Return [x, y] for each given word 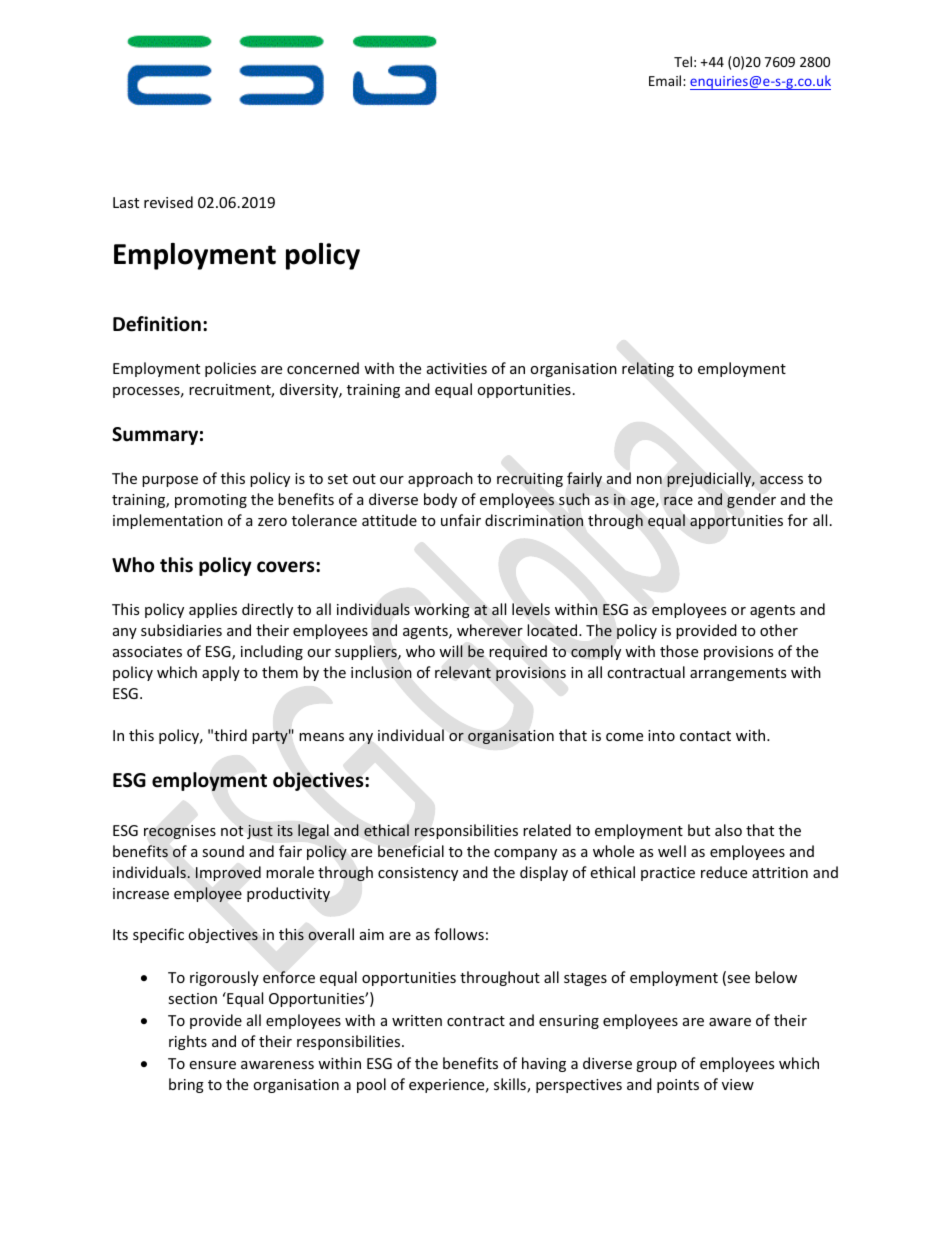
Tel [683, 61]
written [417, 1020]
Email [666, 80]
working [442, 610]
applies [213, 610]
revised [168, 202]
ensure [212, 1065]
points [678, 1086]
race [678, 501]
